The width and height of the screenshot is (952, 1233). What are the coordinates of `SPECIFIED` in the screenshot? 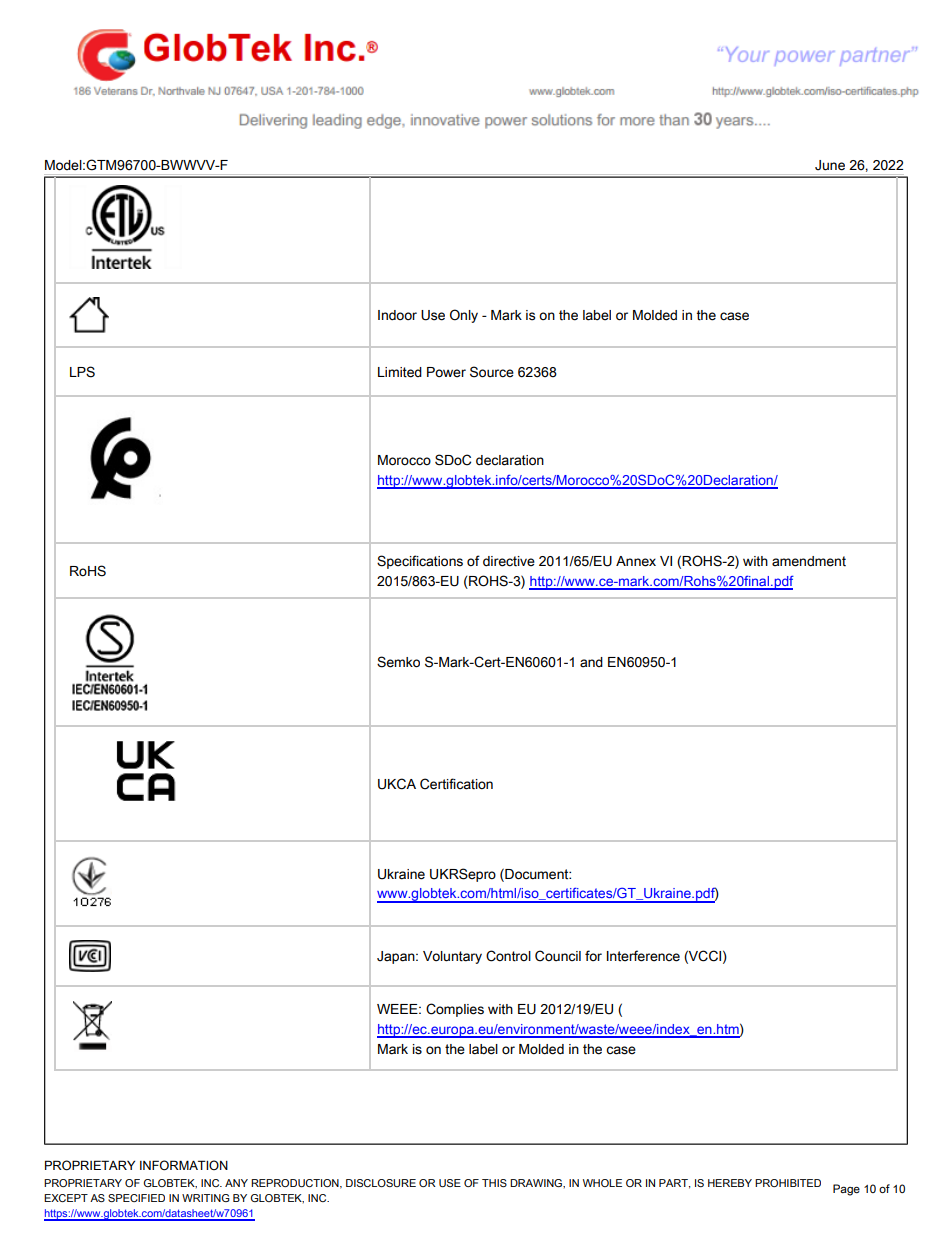 It's located at (136, 1198).
